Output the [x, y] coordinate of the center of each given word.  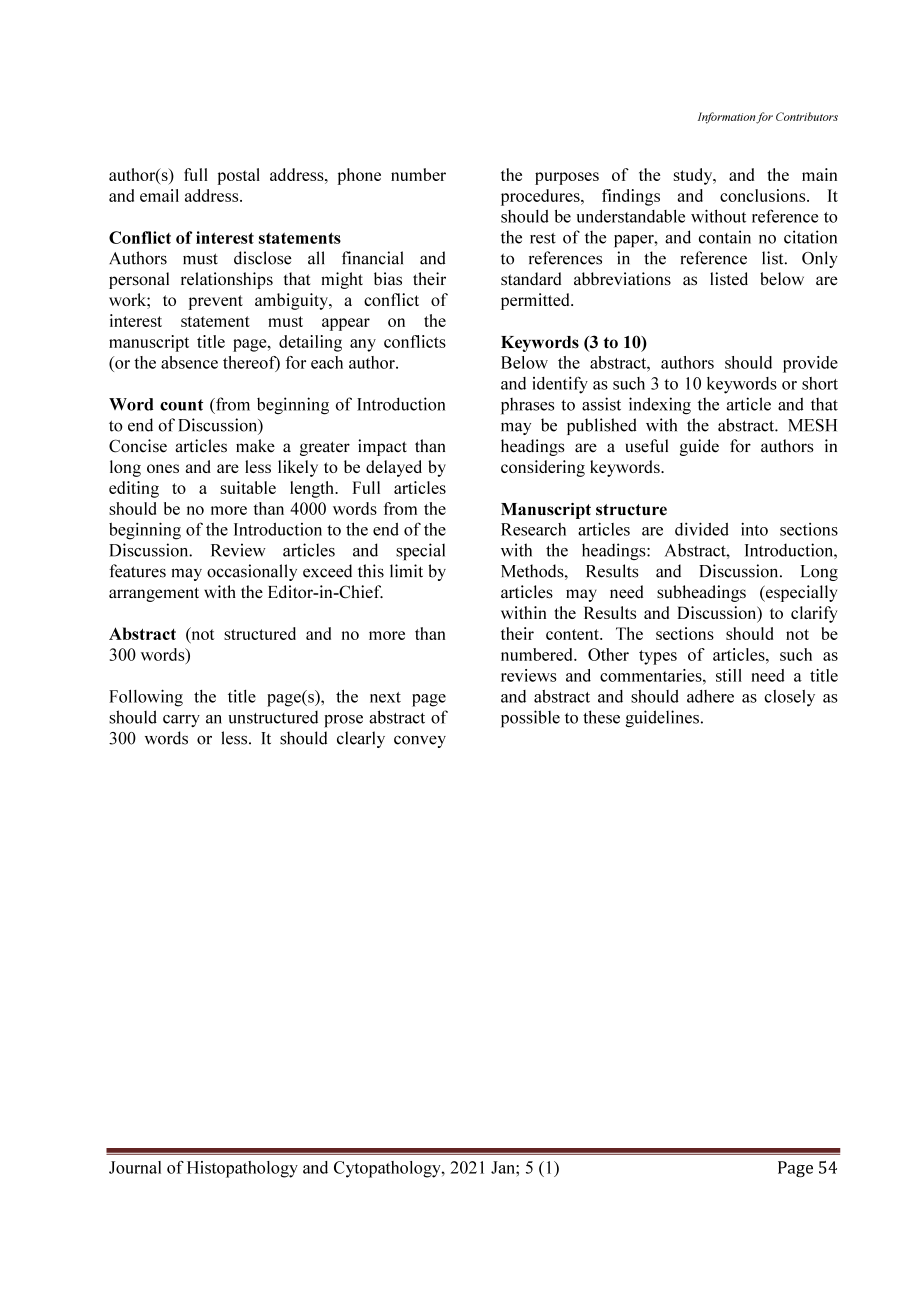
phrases [527, 406]
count [181, 405]
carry [181, 721]
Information [727, 118]
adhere [710, 696]
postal [239, 176]
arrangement [154, 594]
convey [420, 741]
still [729, 675]
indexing [660, 406]
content [573, 634]
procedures [541, 197]
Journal [135, 1167]
